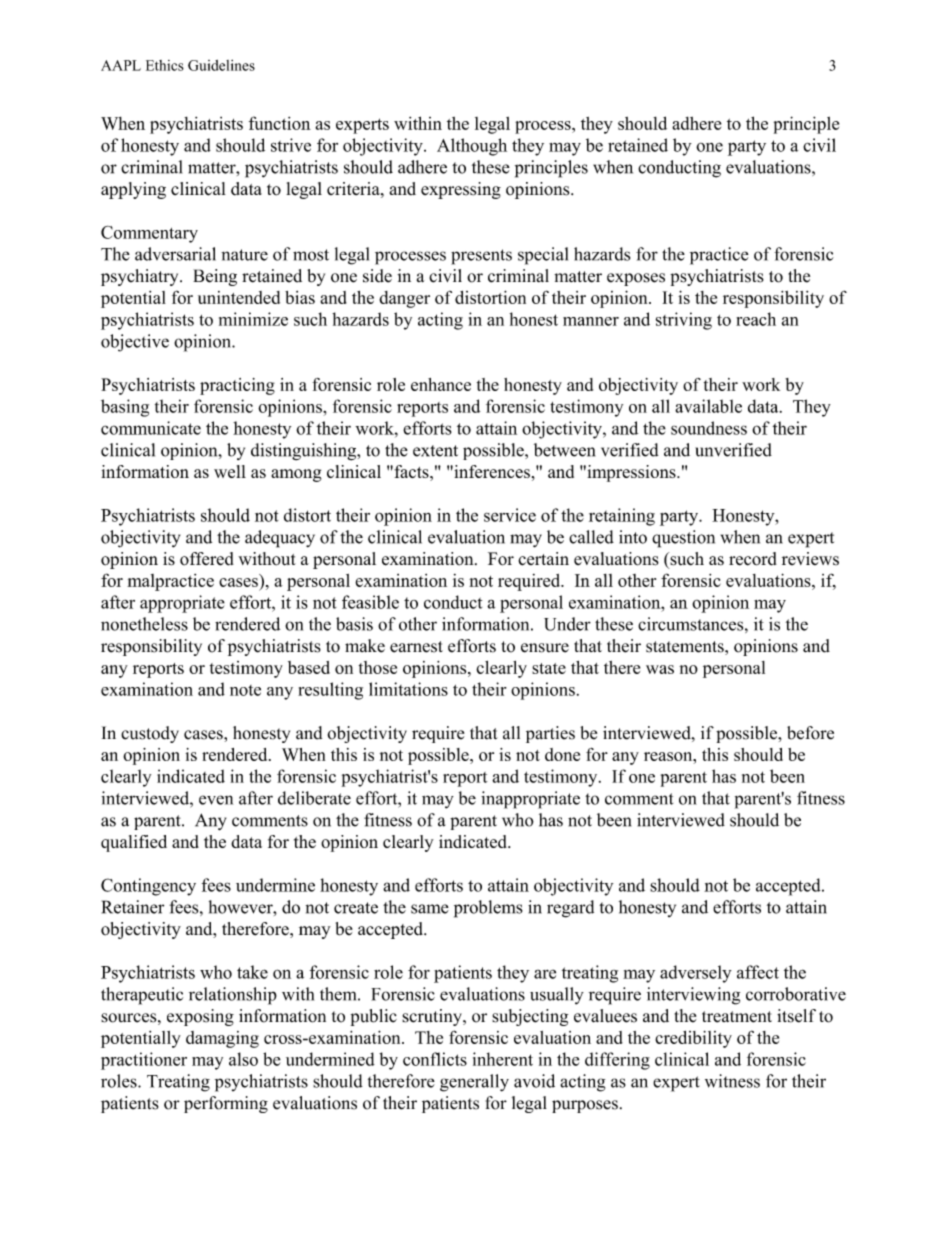 Image resolution: width=952 pixels, height=1233 pixels. I want to click on certain, so click(543, 559).
